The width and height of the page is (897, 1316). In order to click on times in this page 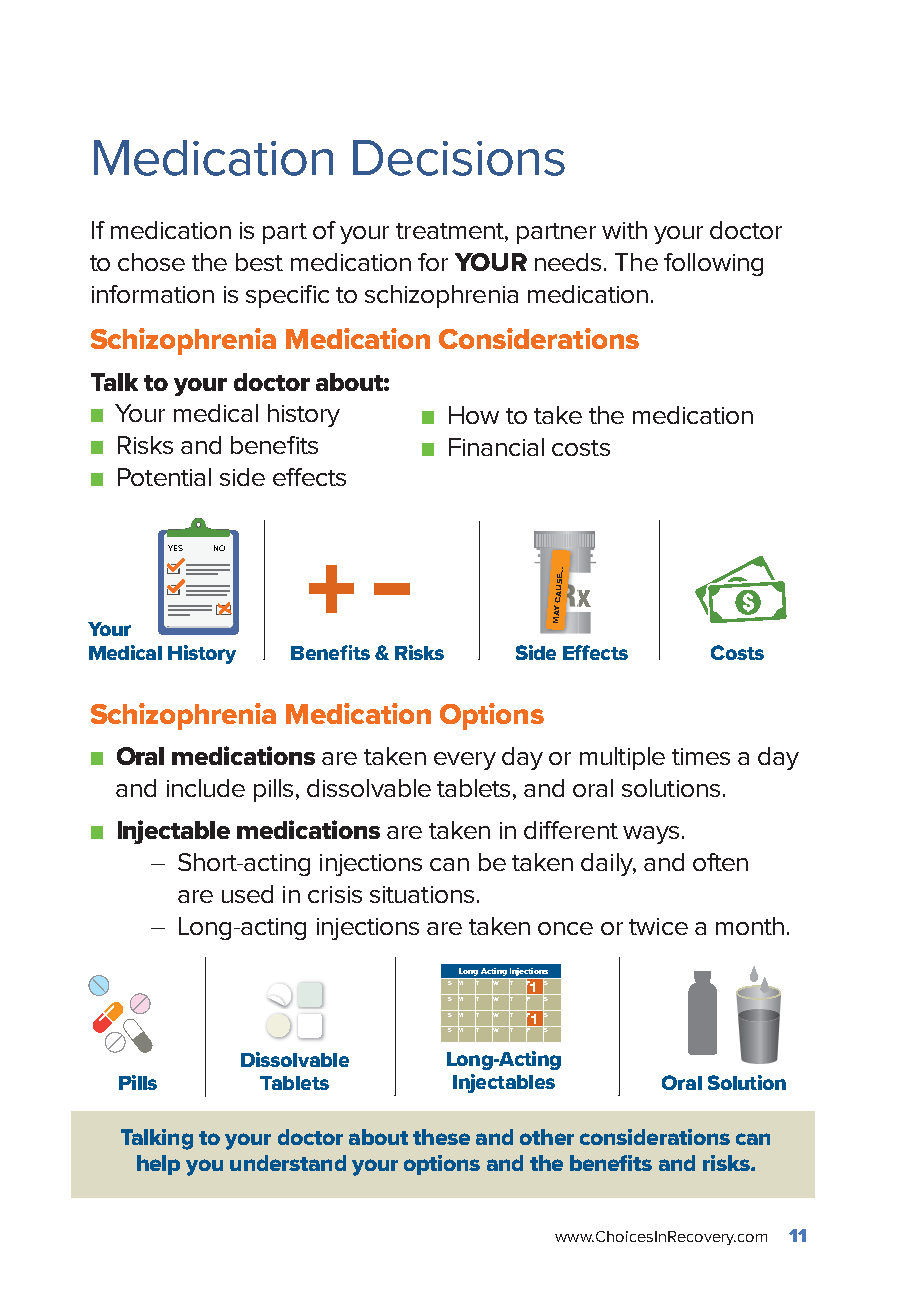, I will do `click(701, 756)`.
